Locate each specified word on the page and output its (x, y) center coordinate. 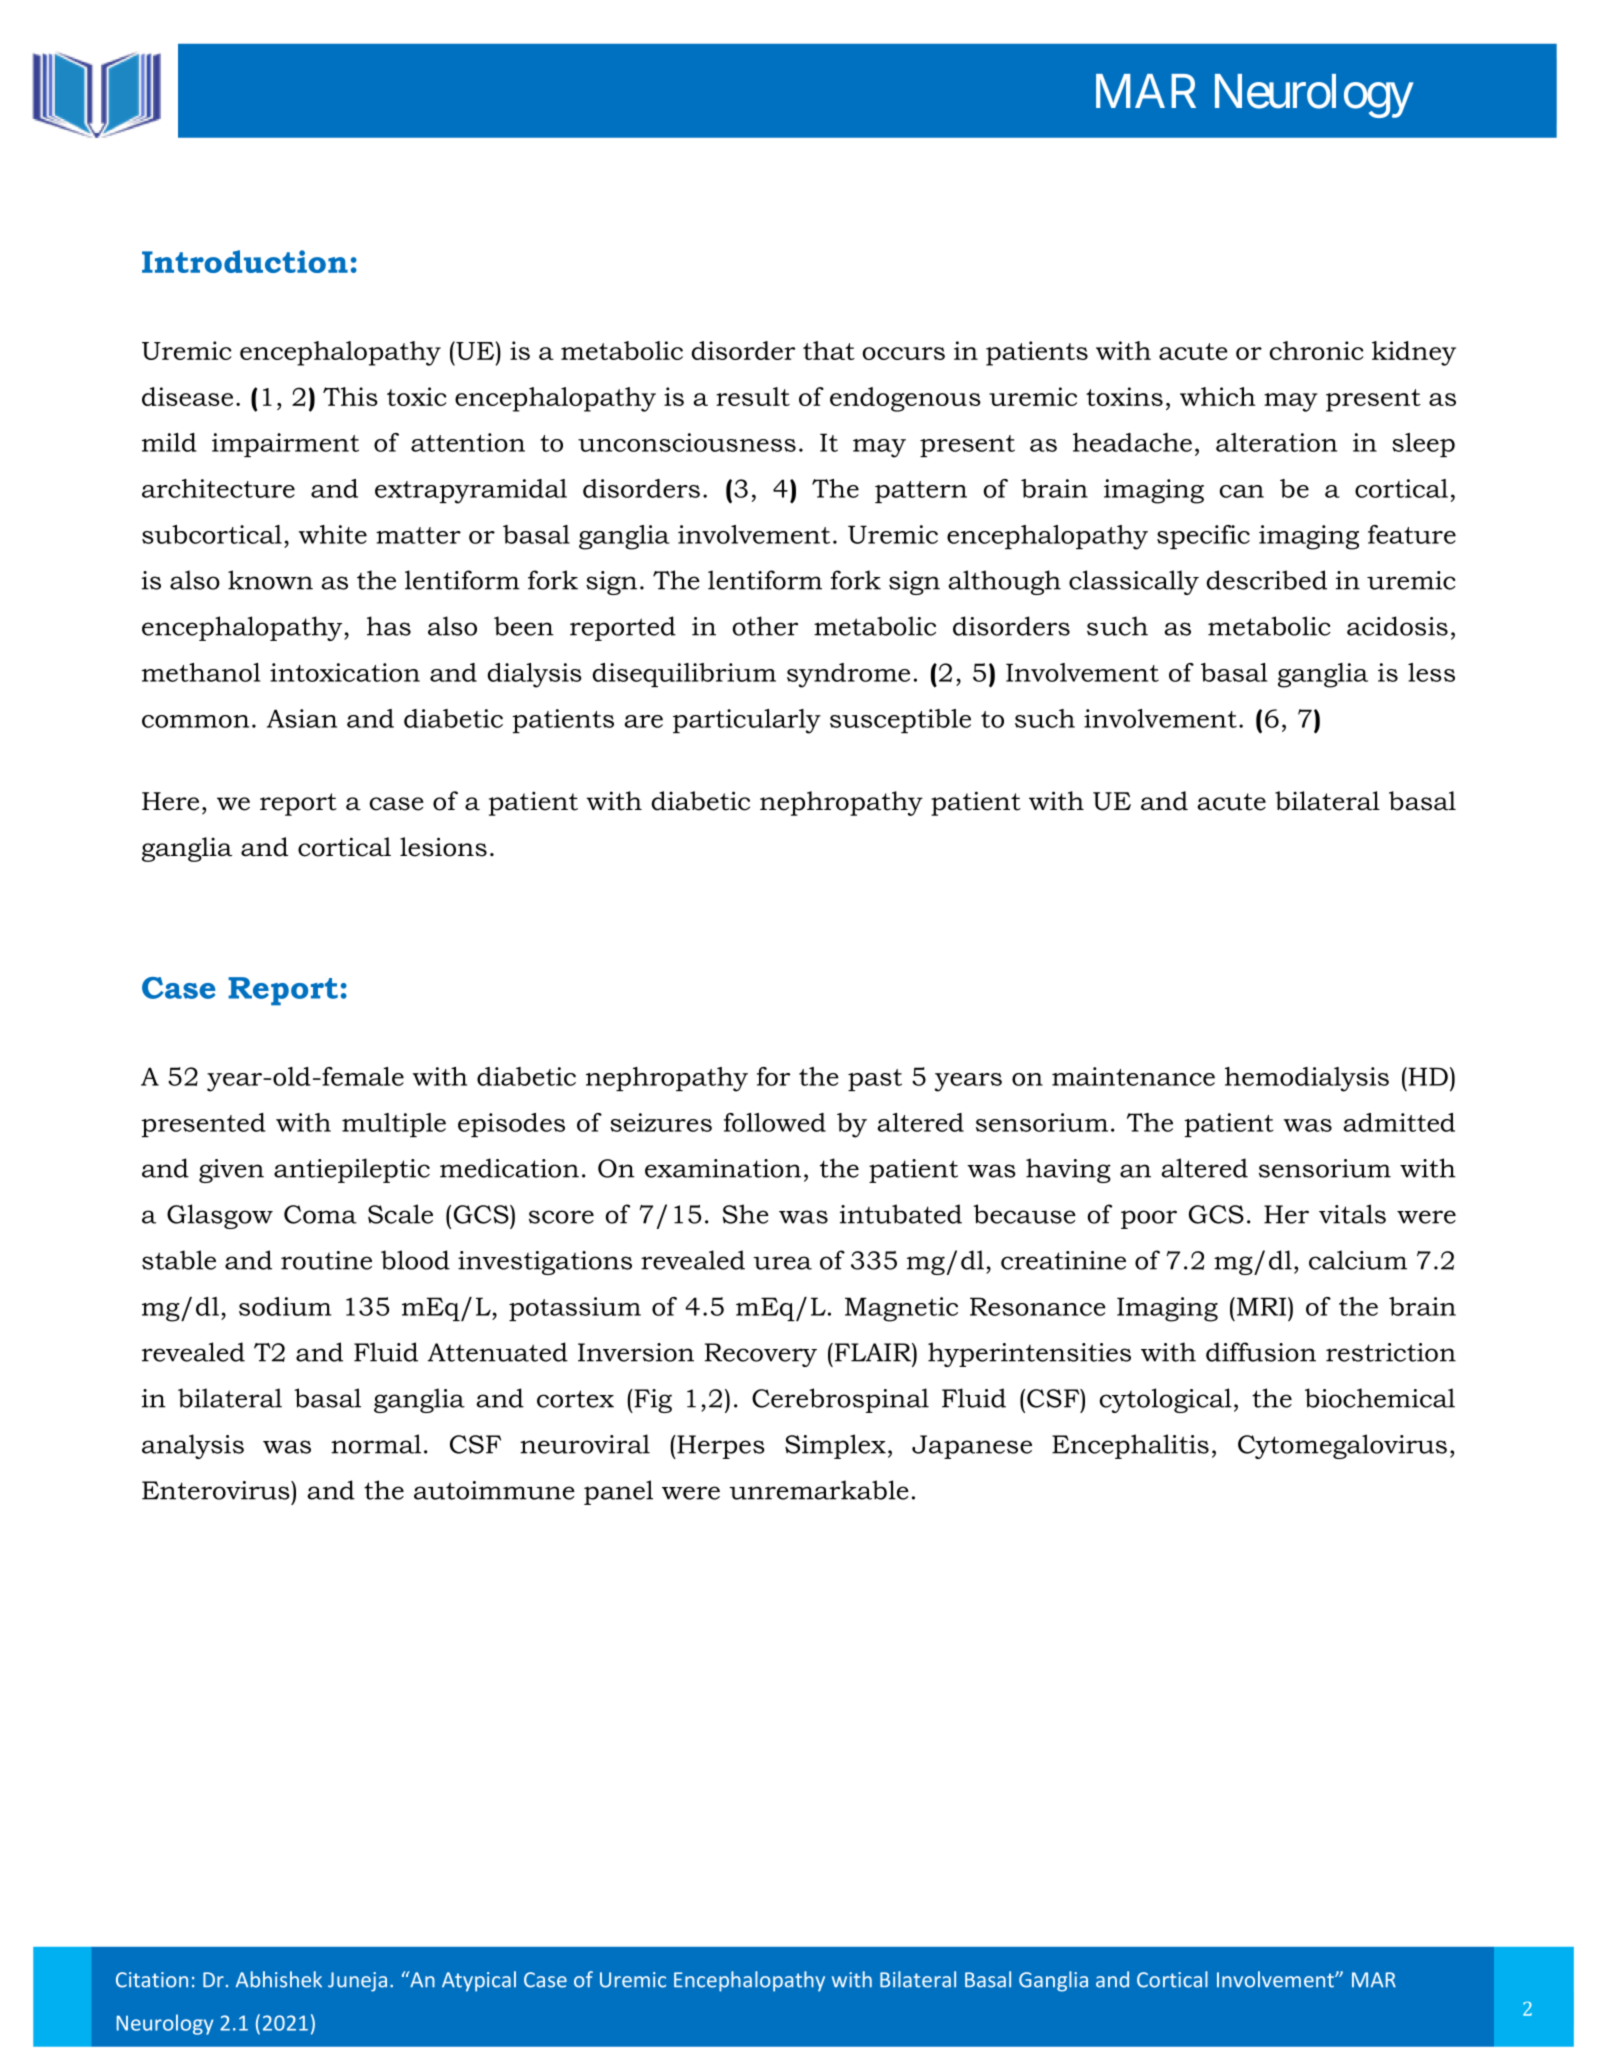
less (1431, 672)
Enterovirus (217, 1490)
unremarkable (819, 1490)
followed (775, 1122)
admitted (1399, 1122)
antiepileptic (352, 1170)
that (829, 350)
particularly (747, 721)
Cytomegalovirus (1342, 1446)
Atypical (479, 1981)
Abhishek (279, 1979)
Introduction (245, 261)
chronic (1316, 350)
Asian (302, 718)
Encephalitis (1130, 1446)
